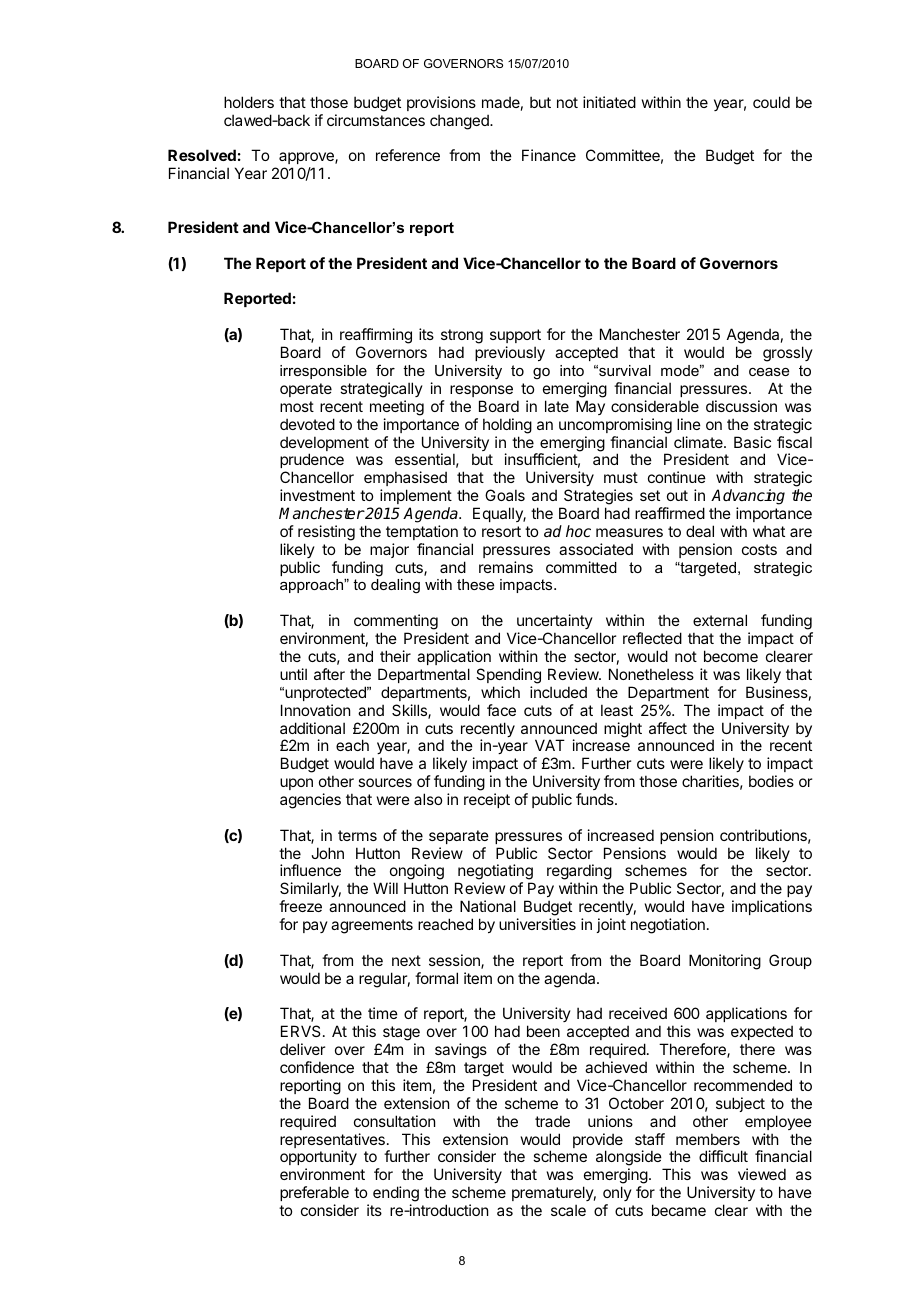 Image resolution: width=924 pixels, height=1308 pixels. What do you see at coordinates (481, 391) in the page?
I see `response` at bounding box center [481, 391].
